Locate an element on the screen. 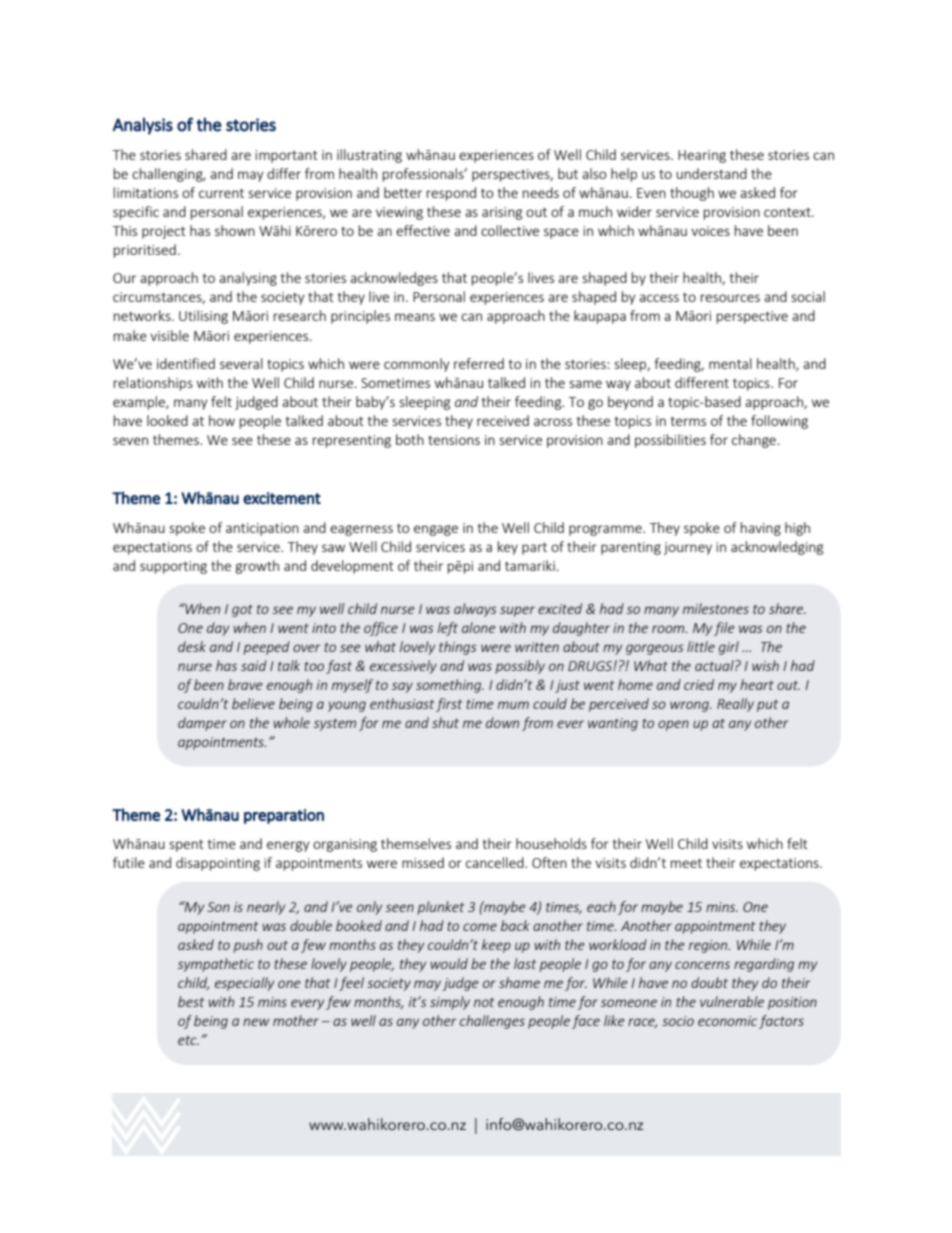 This screenshot has width=952, height=1233. respond is located at coordinates (451, 194).
